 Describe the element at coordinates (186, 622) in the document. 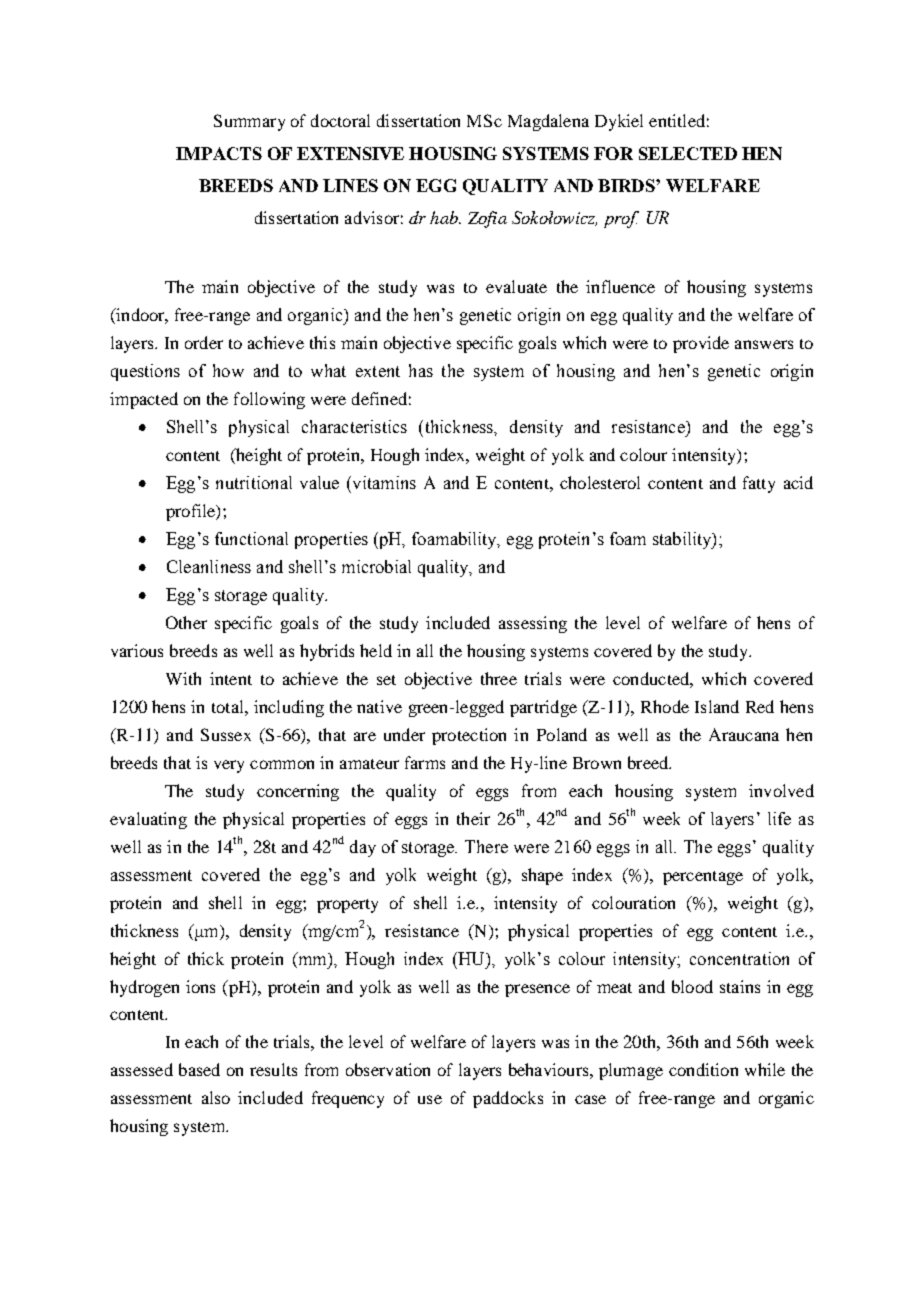

I see `Other` at that location.
